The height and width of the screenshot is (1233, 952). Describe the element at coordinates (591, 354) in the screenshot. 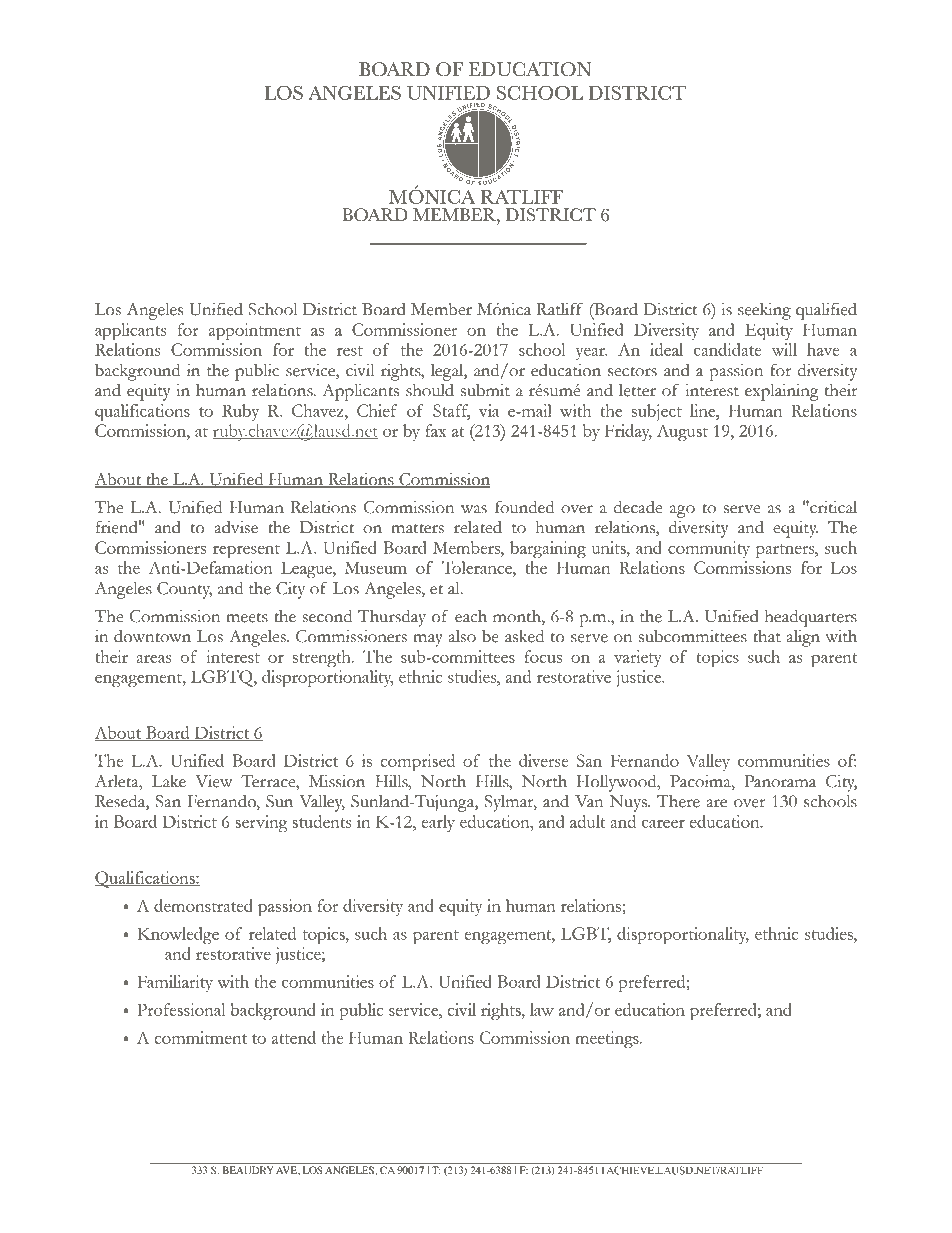

I see `year` at that location.
